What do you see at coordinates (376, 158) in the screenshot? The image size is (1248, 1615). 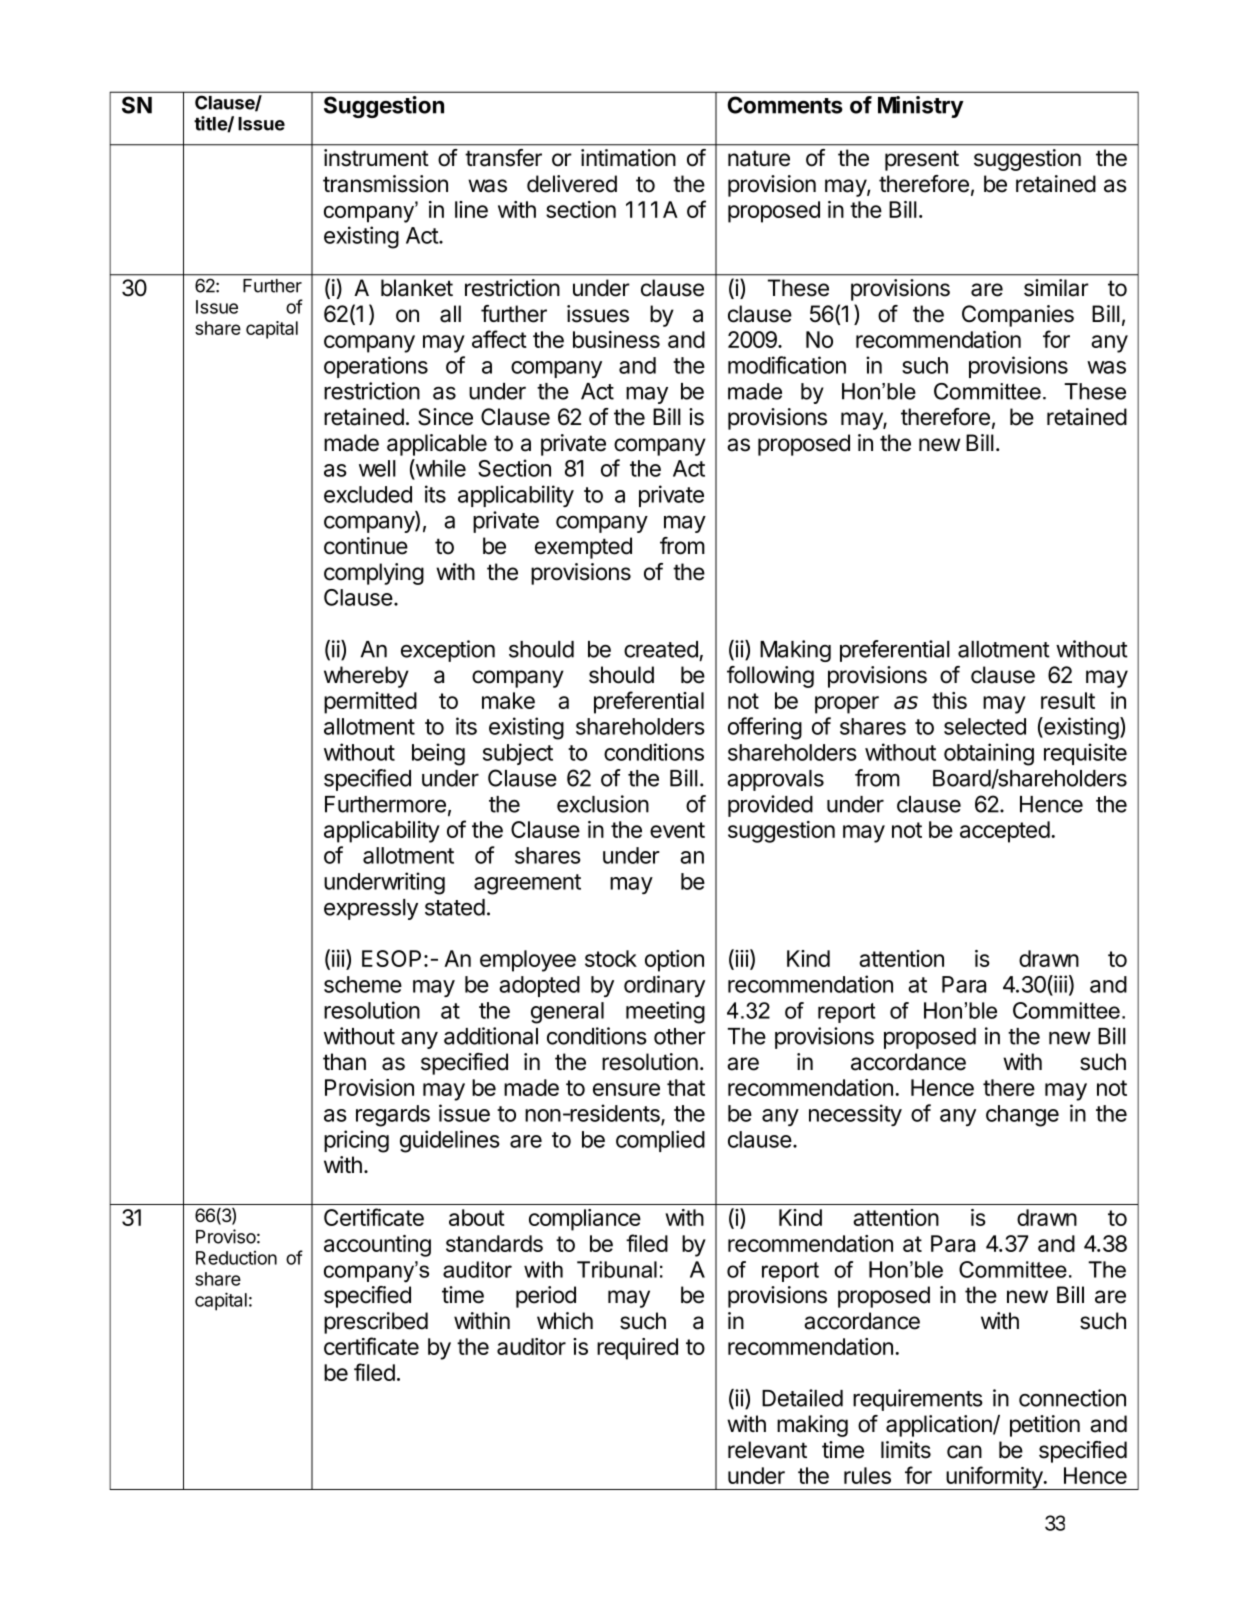 I see `instrument` at bounding box center [376, 158].
